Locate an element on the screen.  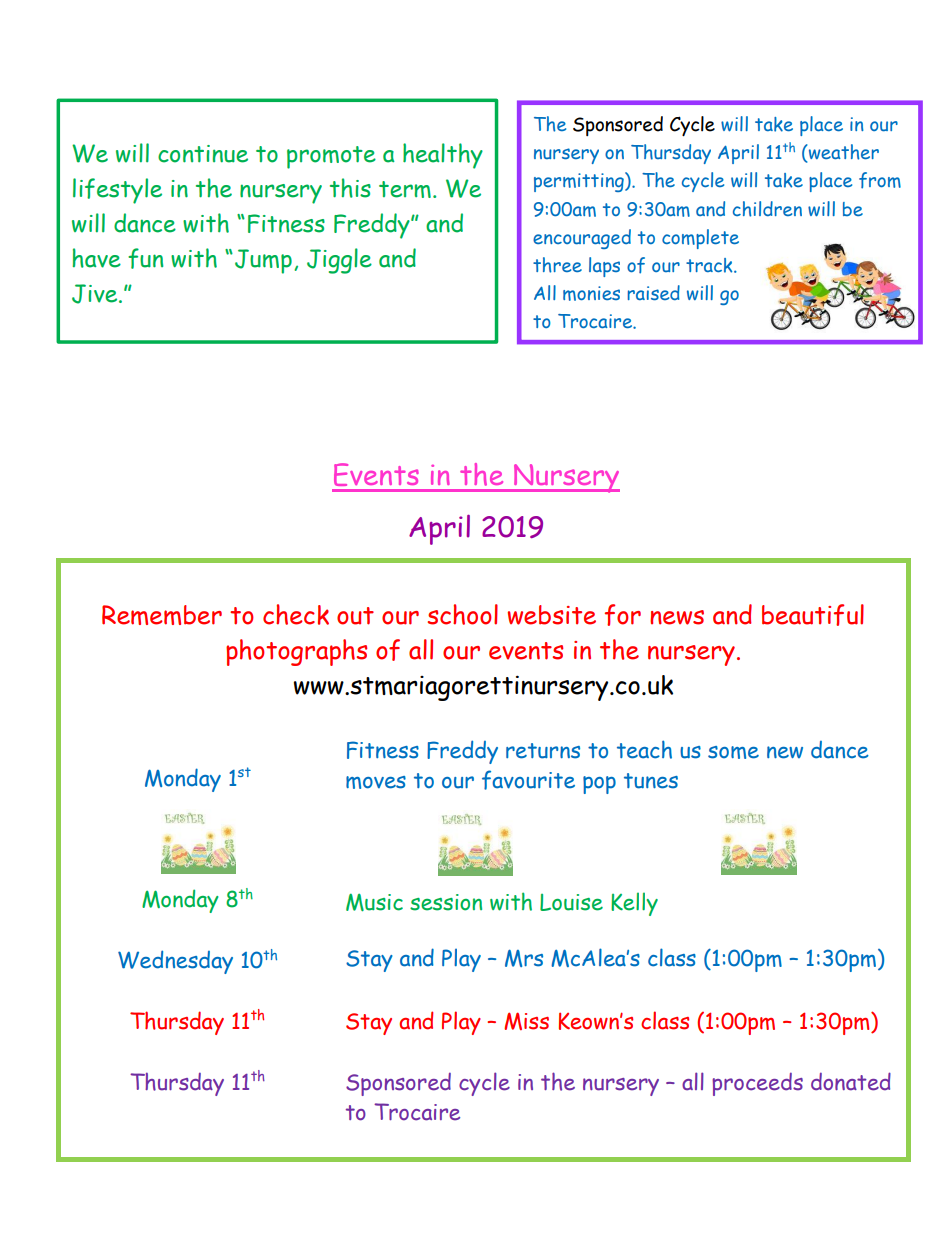
proceeds is located at coordinates (757, 1084).
